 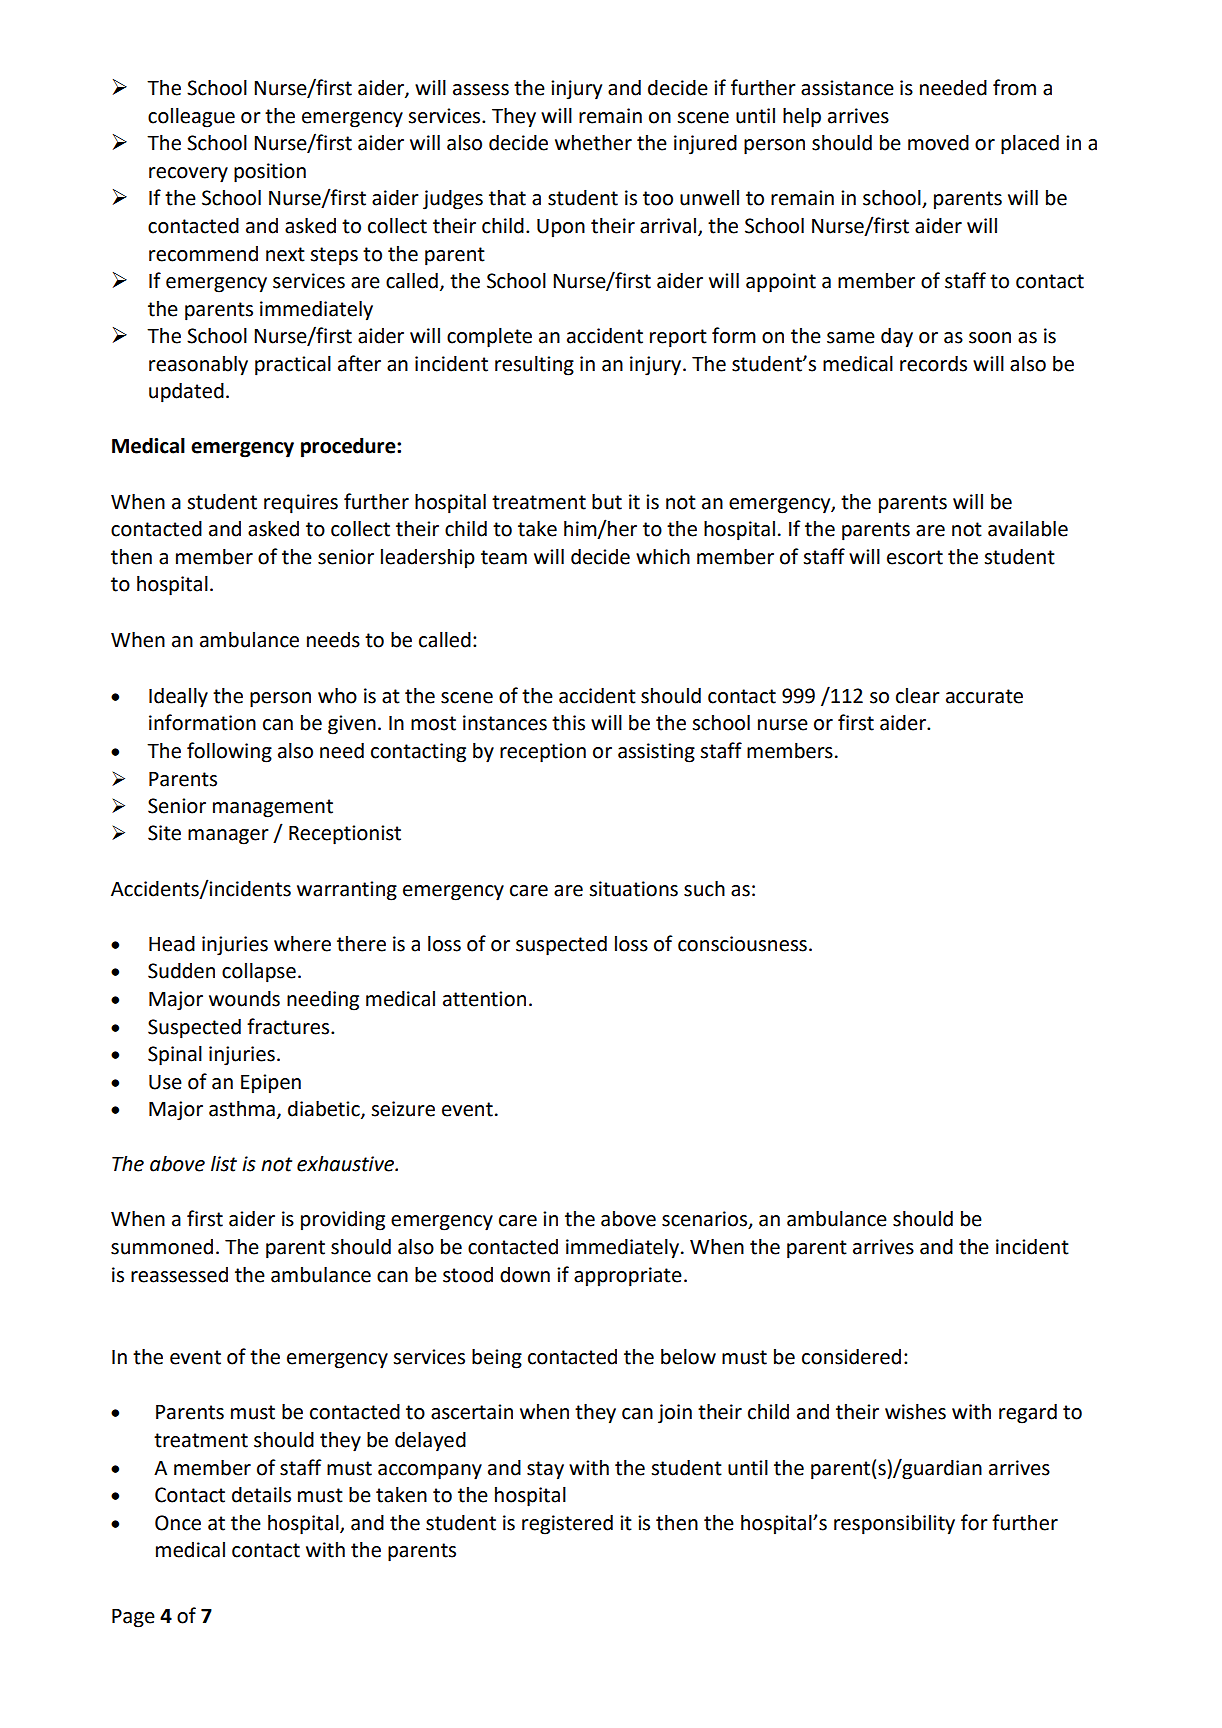 I want to click on escort, so click(x=915, y=557).
